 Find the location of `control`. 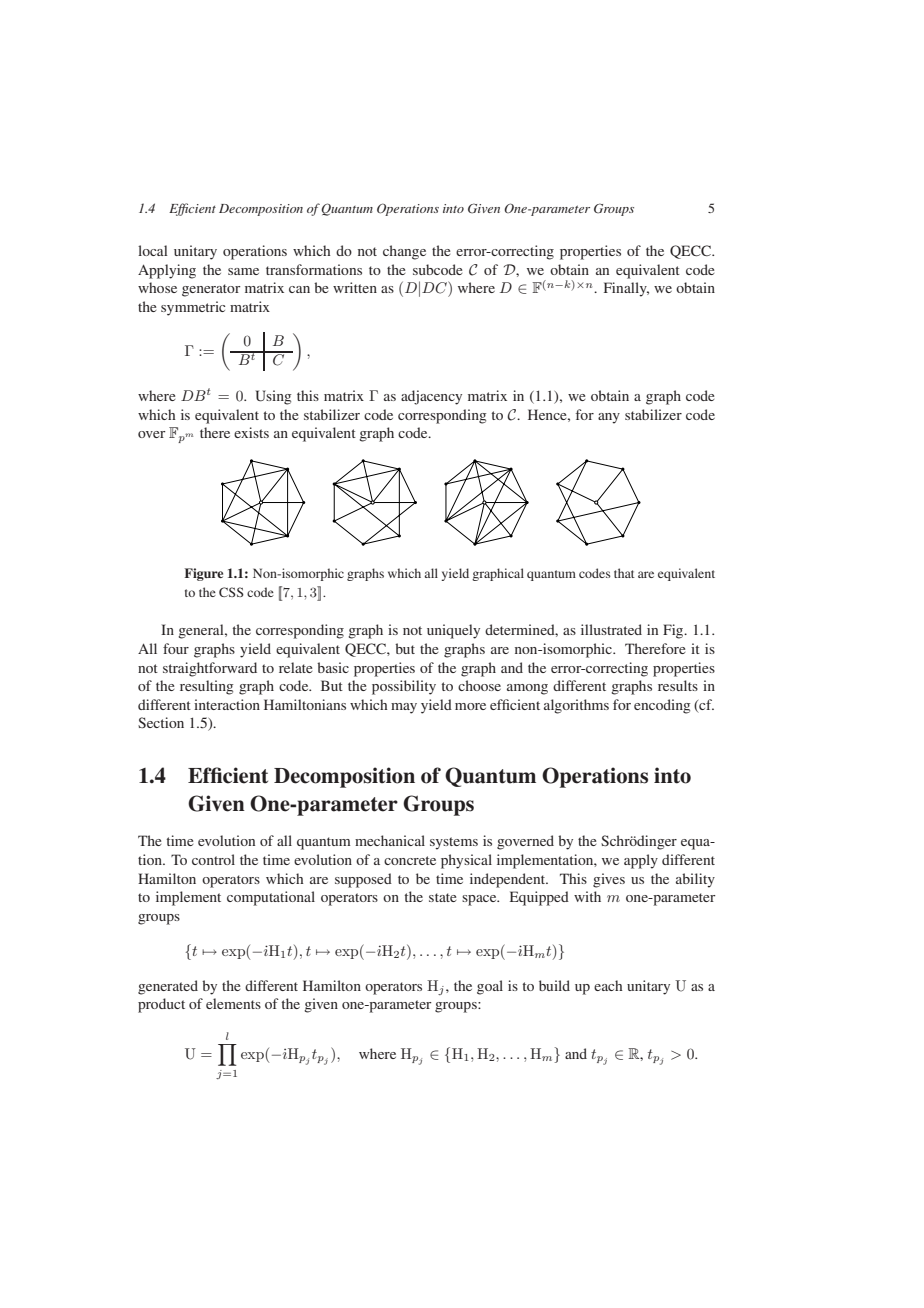

control is located at coordinates (213, 859).
